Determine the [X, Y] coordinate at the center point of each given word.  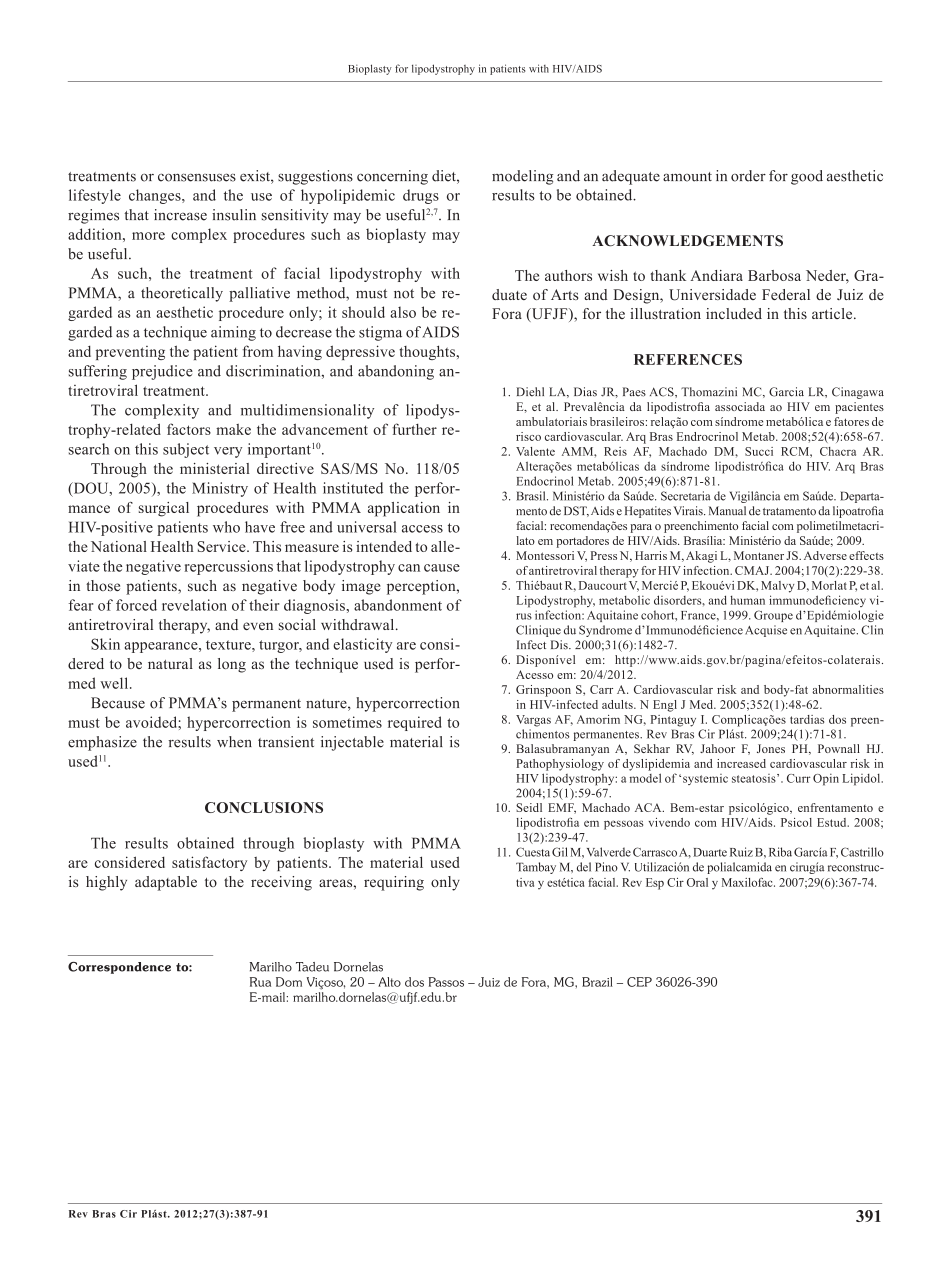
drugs [421, 196]
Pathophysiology [560, 765]
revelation [194, 605]
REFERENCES [688, 359]
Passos [446, 982]
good [807, 177]
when [234, 742]
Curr [799, 778]
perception [422, 587]
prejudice [162, 372]
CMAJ [753, 570]
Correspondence [119, 968]
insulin [234, 215]
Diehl [530, 392]
